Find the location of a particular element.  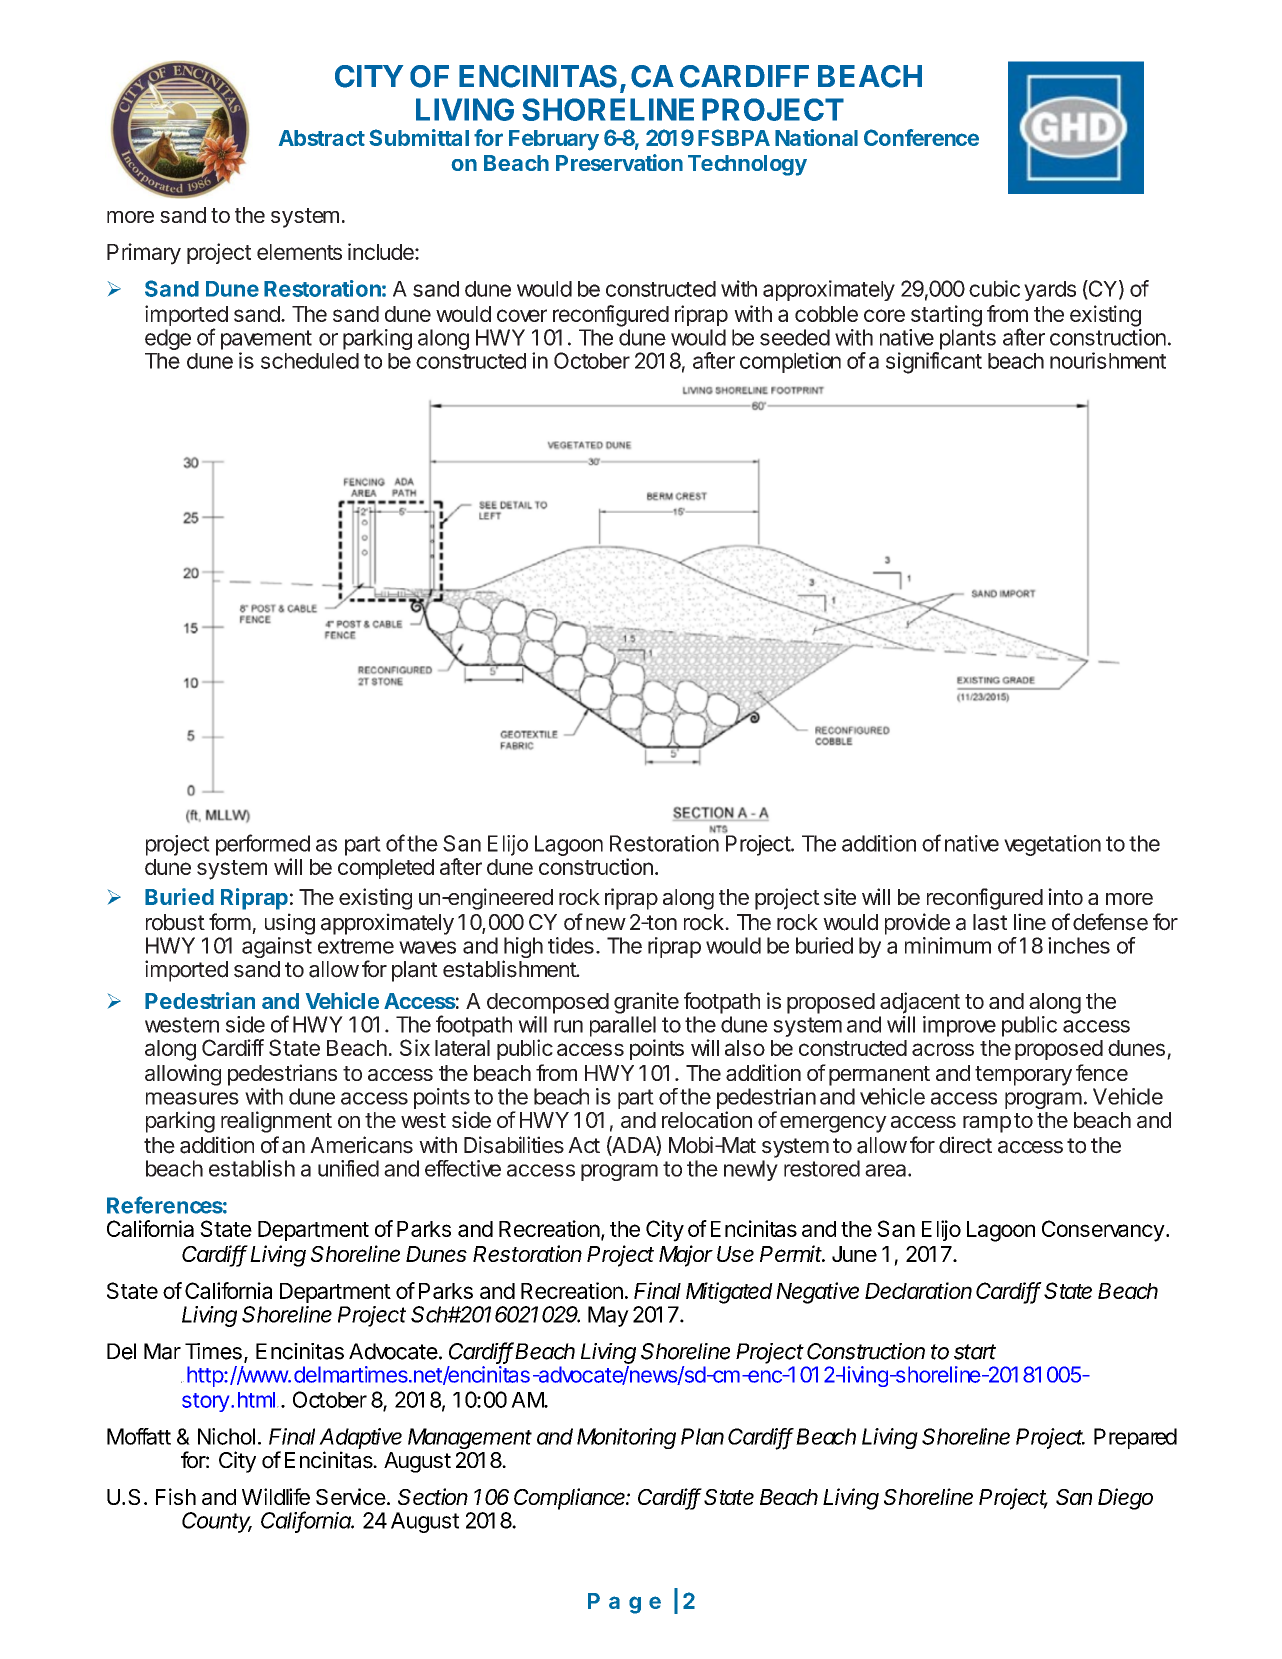

scheduled is located at coordinates (310, 361).
